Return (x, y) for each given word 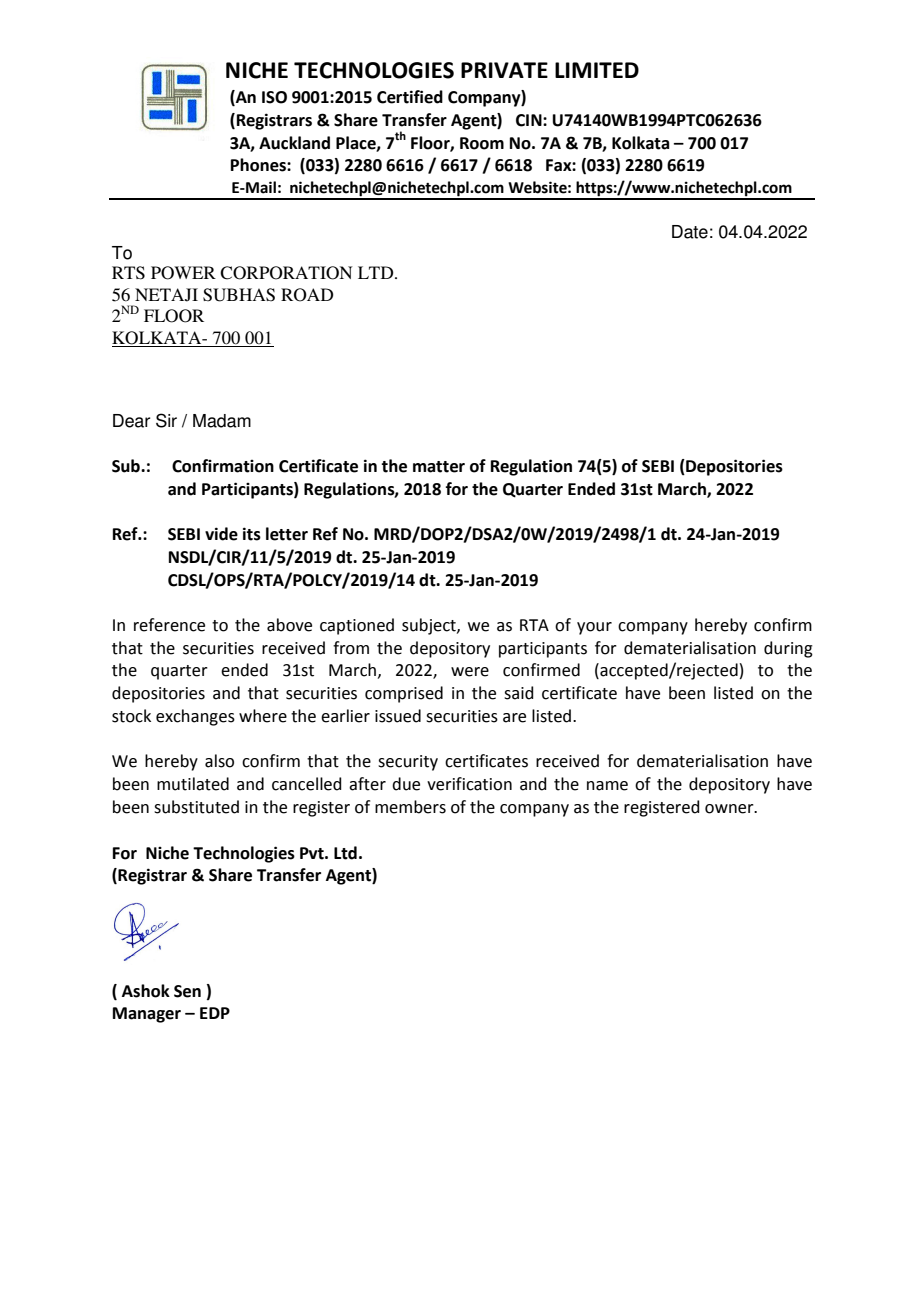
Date (690, 232)
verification (469, 784)
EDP (215, 1013)
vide (221, 534)
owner (730, 809)
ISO (274, 97)
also (219, 761)
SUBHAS (239, 295)
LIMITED (597, 70)
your (594, 628)
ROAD (307, 295)
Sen (187, 991)
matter (439, 467)
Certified (410, 97)
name (607, 786)
